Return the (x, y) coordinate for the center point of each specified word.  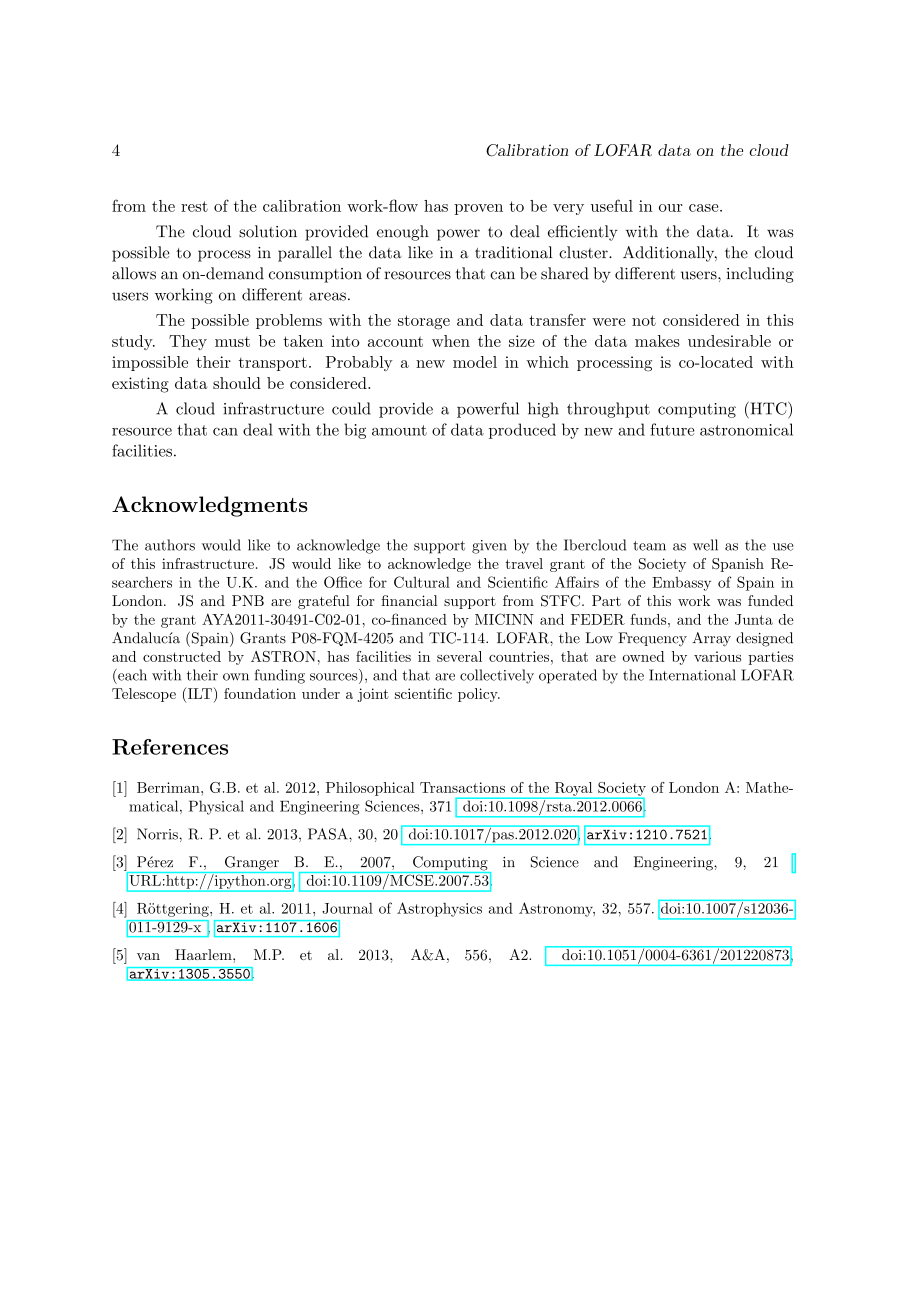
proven (478, 209)
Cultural (422, 582)
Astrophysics (439, 909)
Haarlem (204, 954)
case (703, 208)
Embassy (681, 584)
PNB (248, 600)
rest (194, 206)
